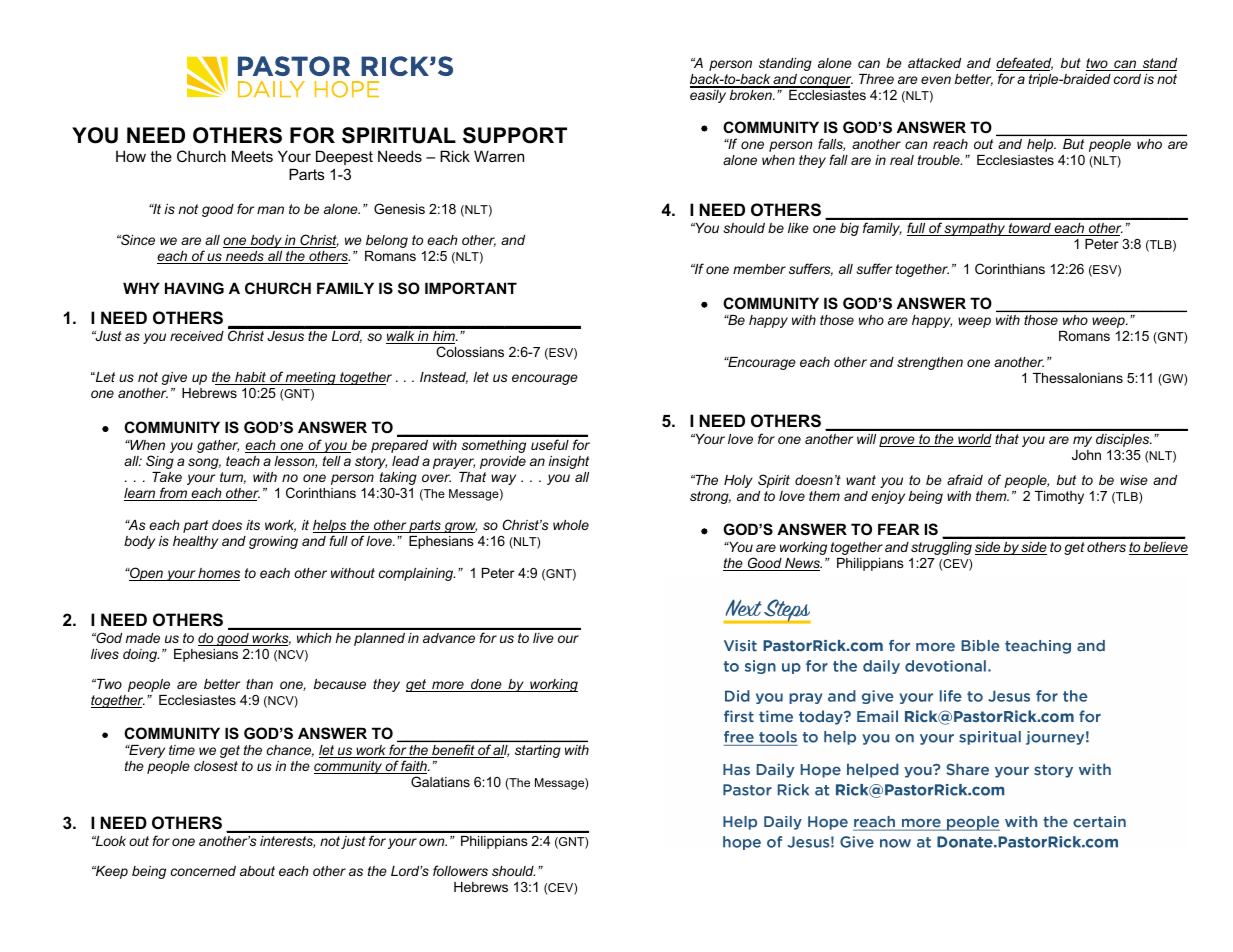  I want to click on member, so click(759, 269).
